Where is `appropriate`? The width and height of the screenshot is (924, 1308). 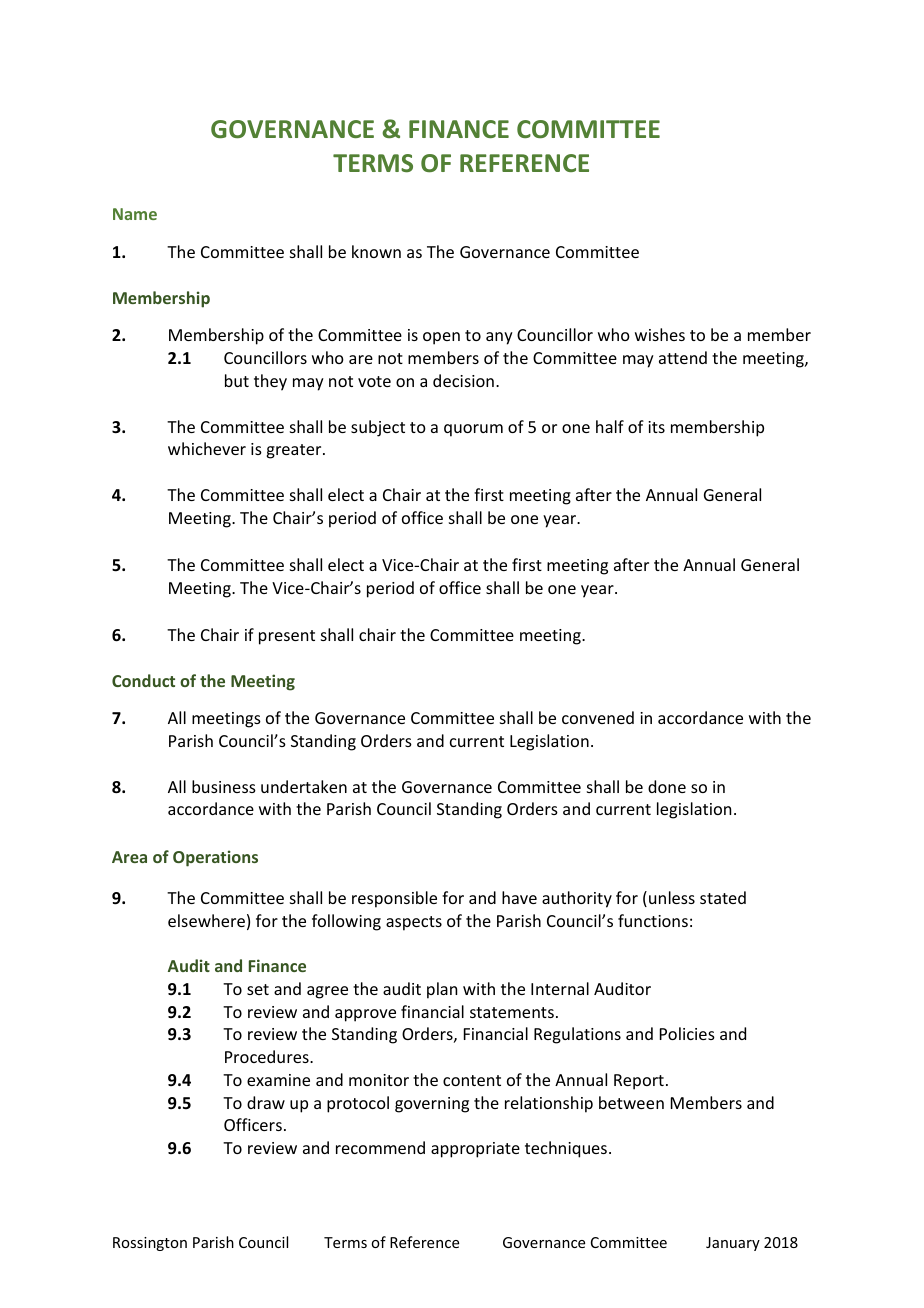
appropriate is located at coordinates (475, 1150).
